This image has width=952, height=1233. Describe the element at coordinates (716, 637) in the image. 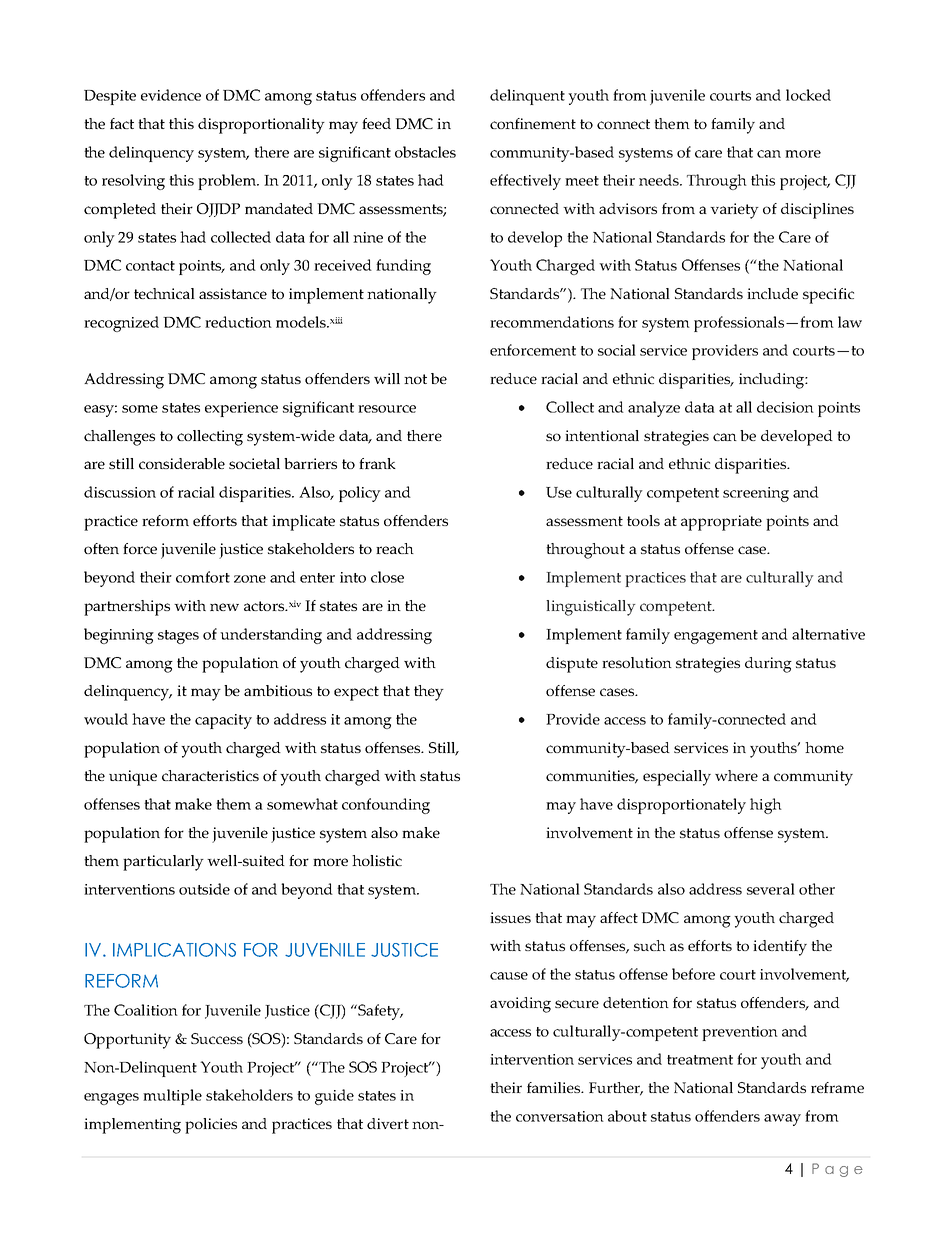

I see `engagement` at that location.
